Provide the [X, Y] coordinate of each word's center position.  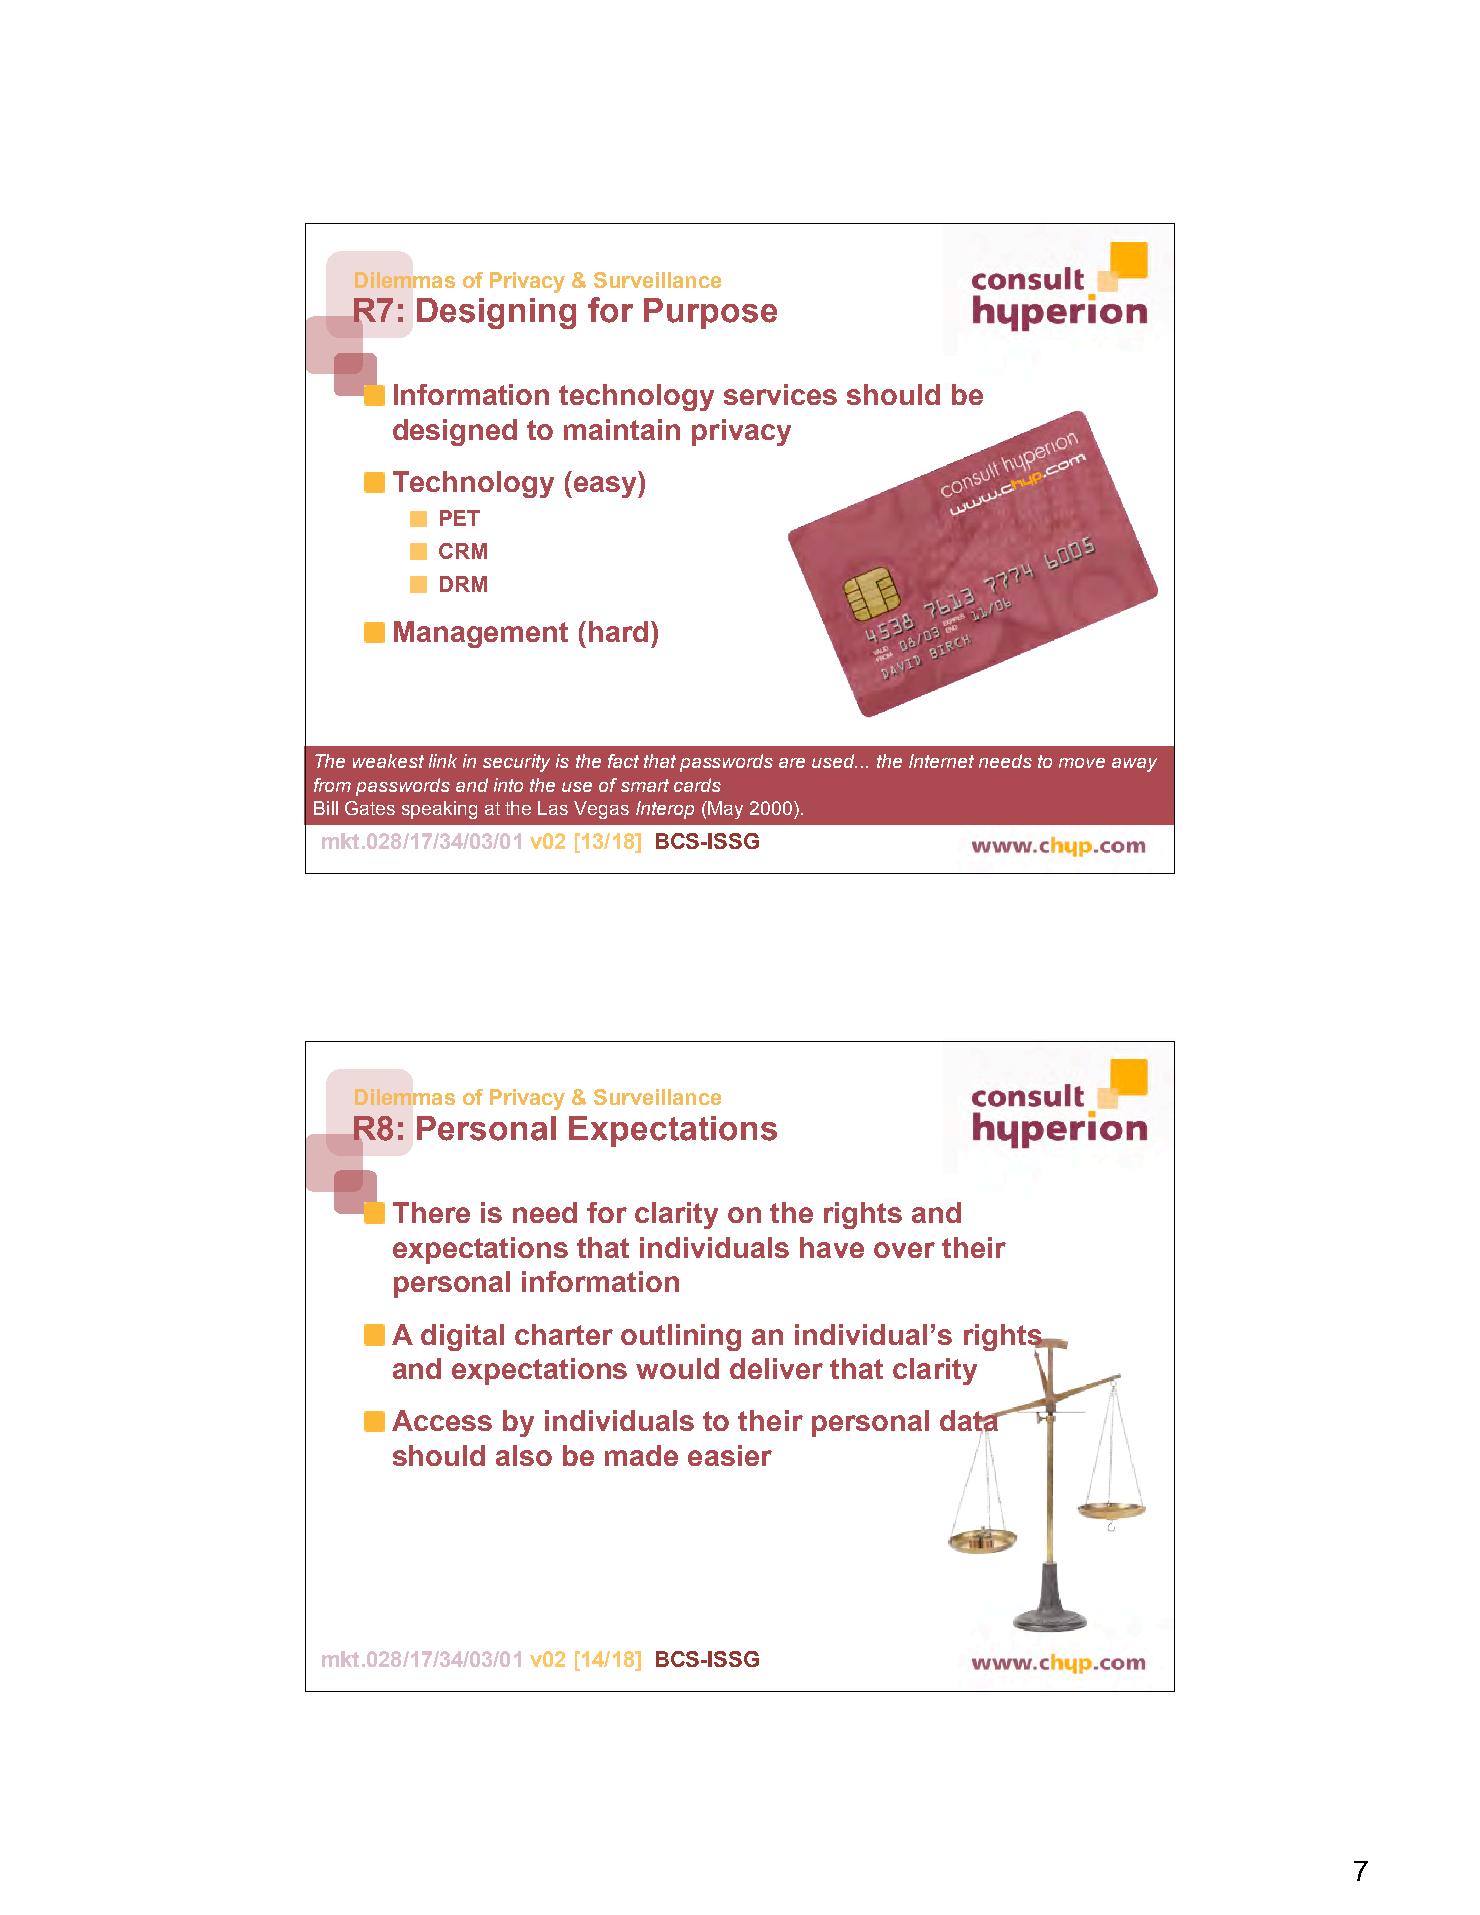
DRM [463, 584]
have [832, 1247]
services [780, 394]
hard [618, 631]
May [725, 810]
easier [730, 1455]
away [1134, 765]
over [904, 1250]
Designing [496, 313]
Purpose [710, 313]
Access [442, 1420]
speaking [439, 810]
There [431, 1212]
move [1082, 763]
